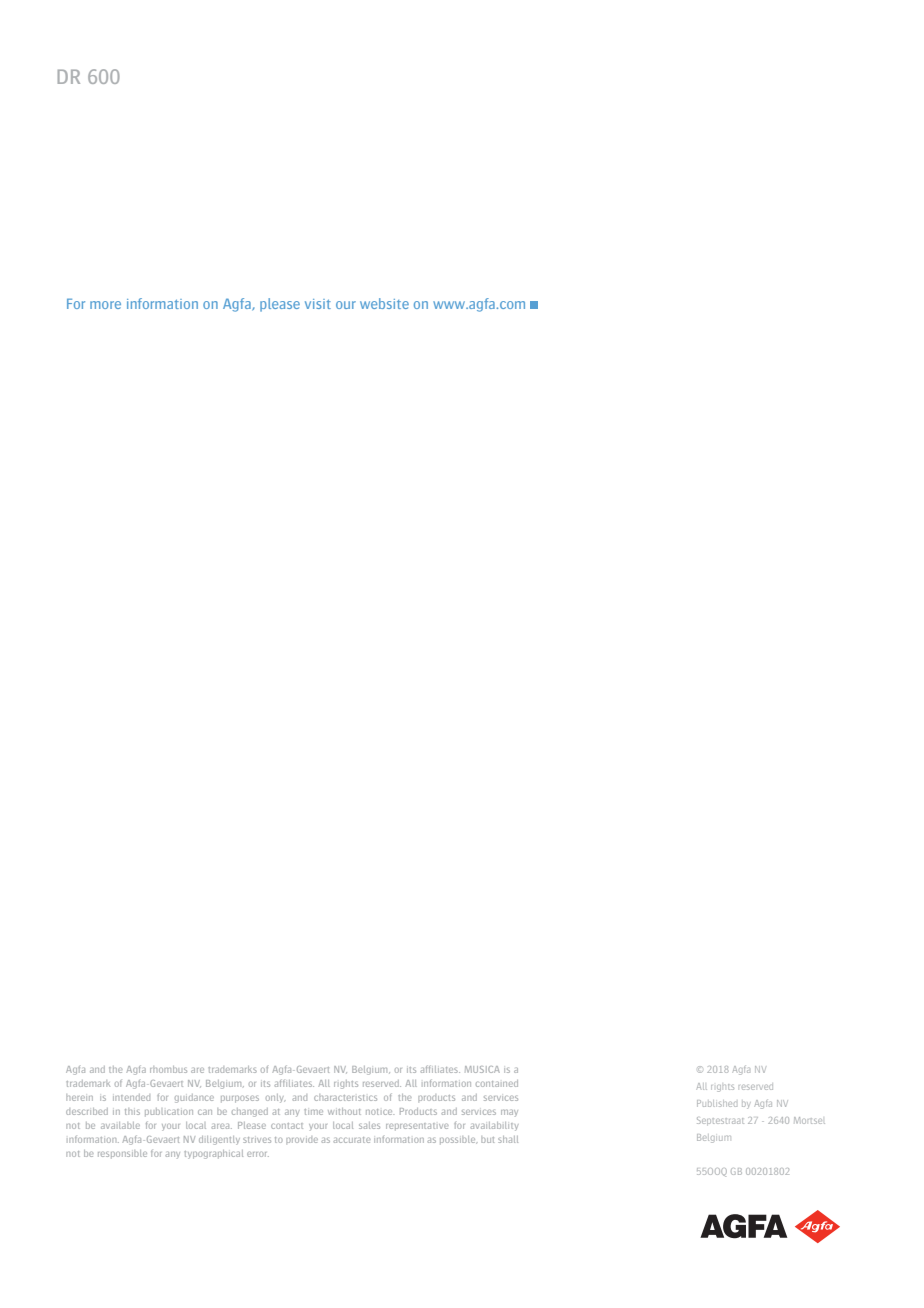  What do you see at coordinates (105, 305) in the screenshot?
I see `more` at bounding box center [105, 305].
